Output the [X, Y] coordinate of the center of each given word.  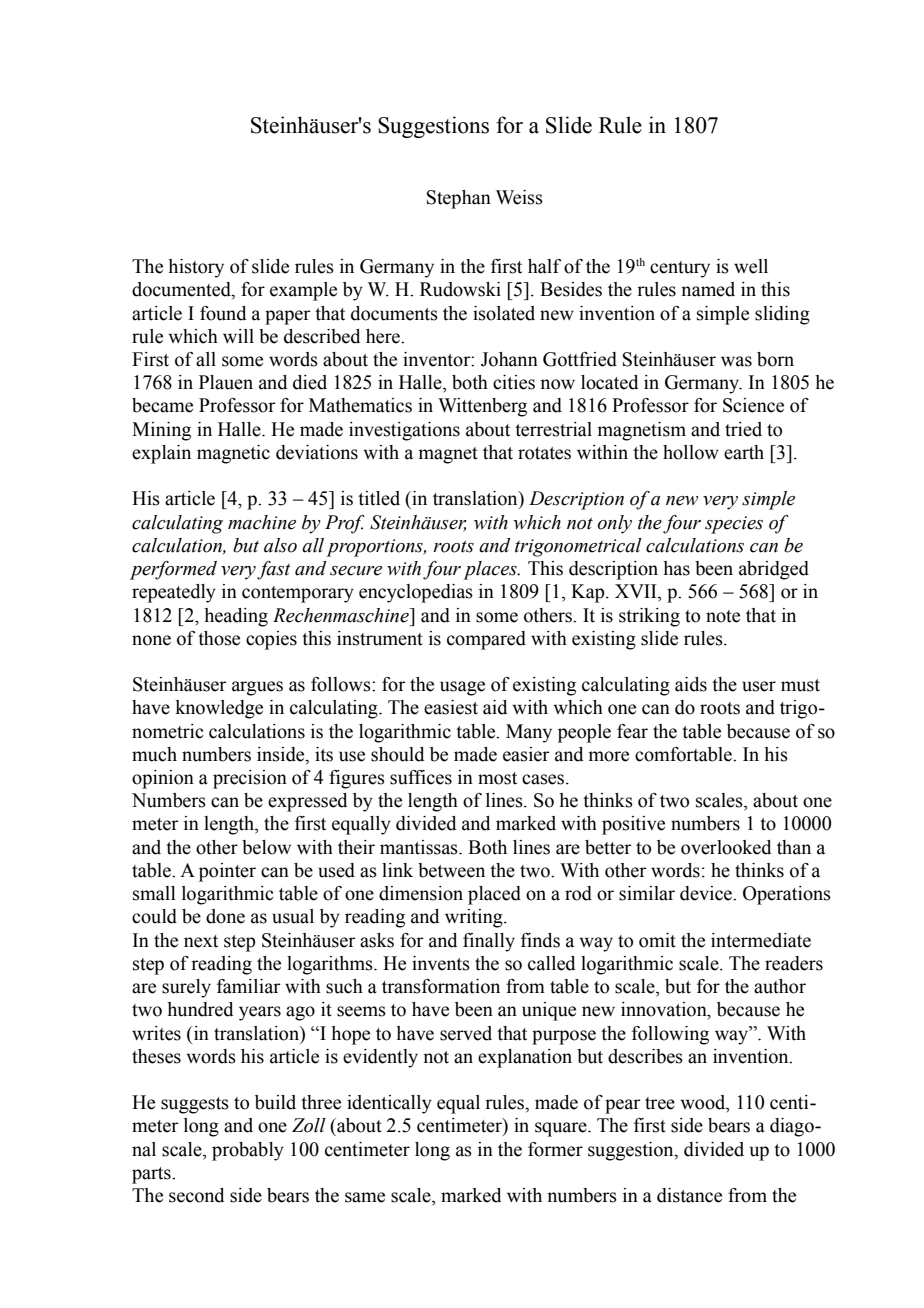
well [751, 266]
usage [462, 688]
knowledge [219, 709]
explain [161, 454]
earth [744, 452]
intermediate [761, 940]
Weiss [519, 197]
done [225, 916]
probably [248, 1151]
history [196, 268]
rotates [544, 453]
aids [691, 684]
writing [475, 918]
